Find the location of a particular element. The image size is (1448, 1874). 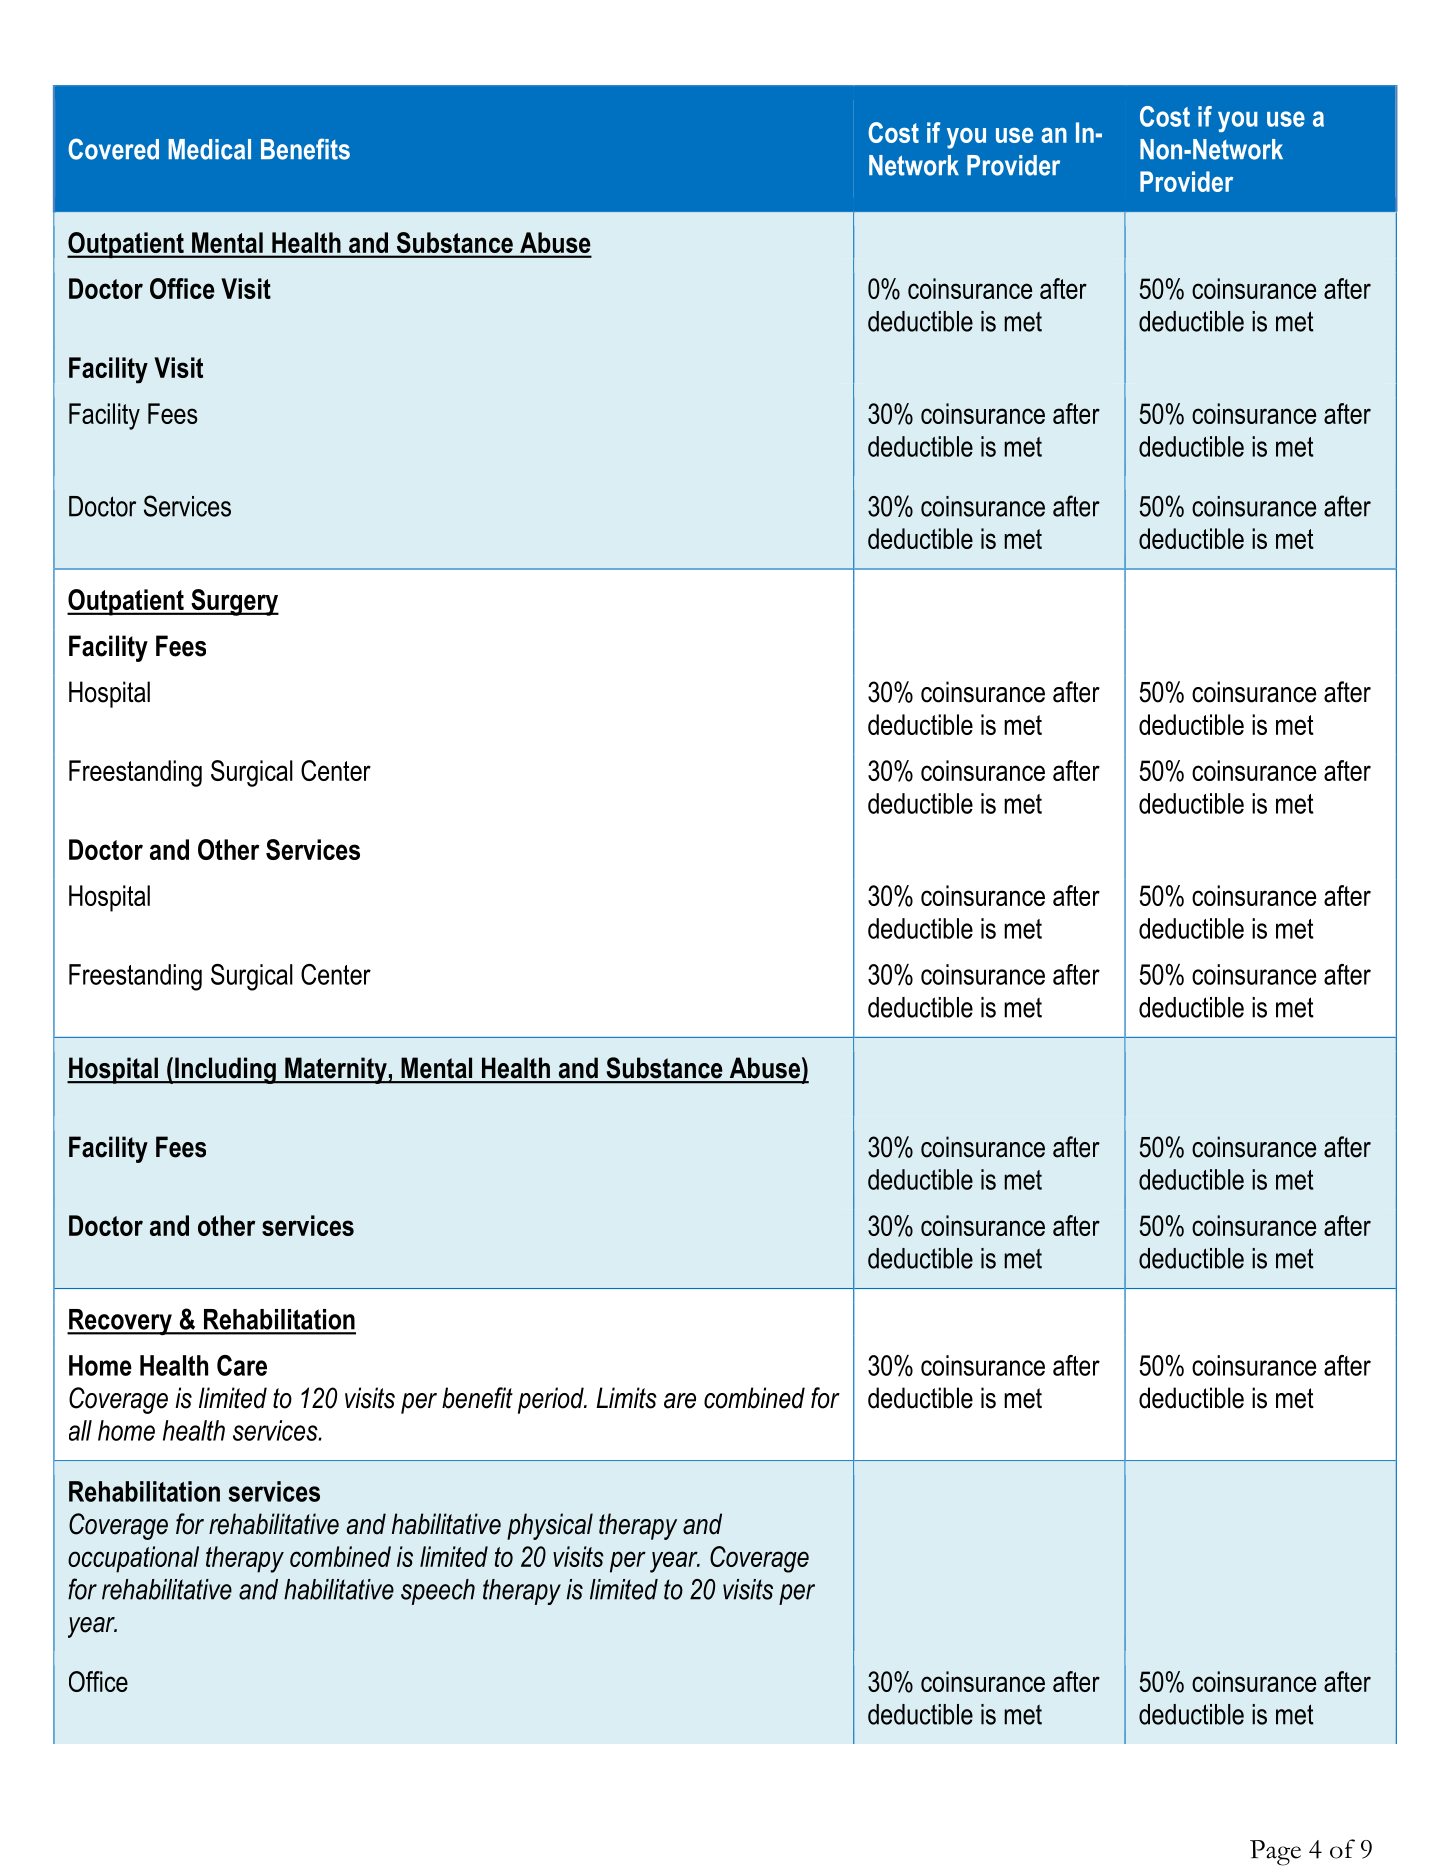

Page is located at coordinates (1275, 1853).
